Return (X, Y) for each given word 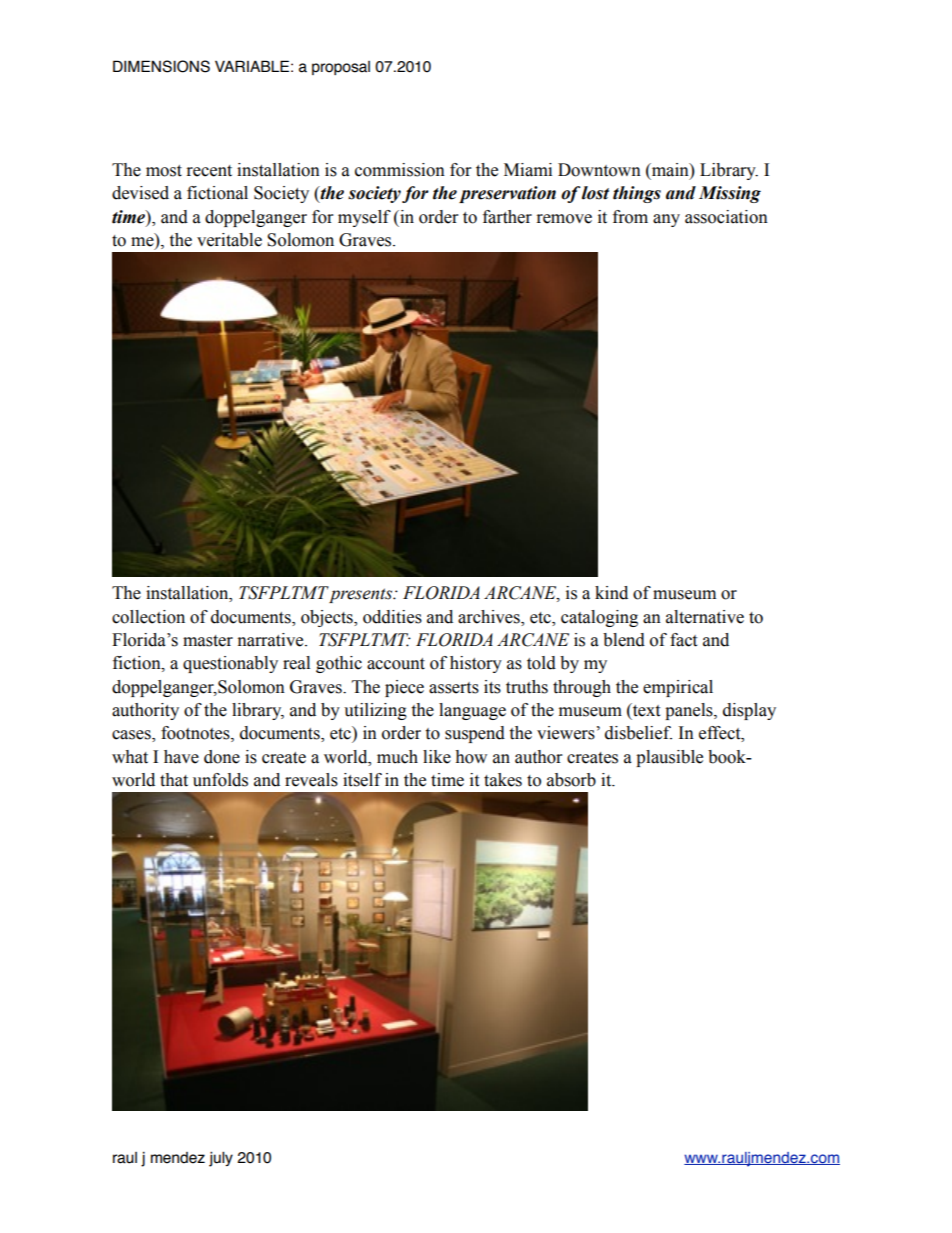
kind (611, 593)
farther (507, 217)
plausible (669, 758)
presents (361, 594)
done (222, 757)
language (472, 711)
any (666, 220)
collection (148, 617)
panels (690, 711)
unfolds (220, 780)
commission (400, 170)
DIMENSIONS (161, 66)
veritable (229, 240)
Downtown (599, 170)
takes (503, 780)
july (221, 1159)
